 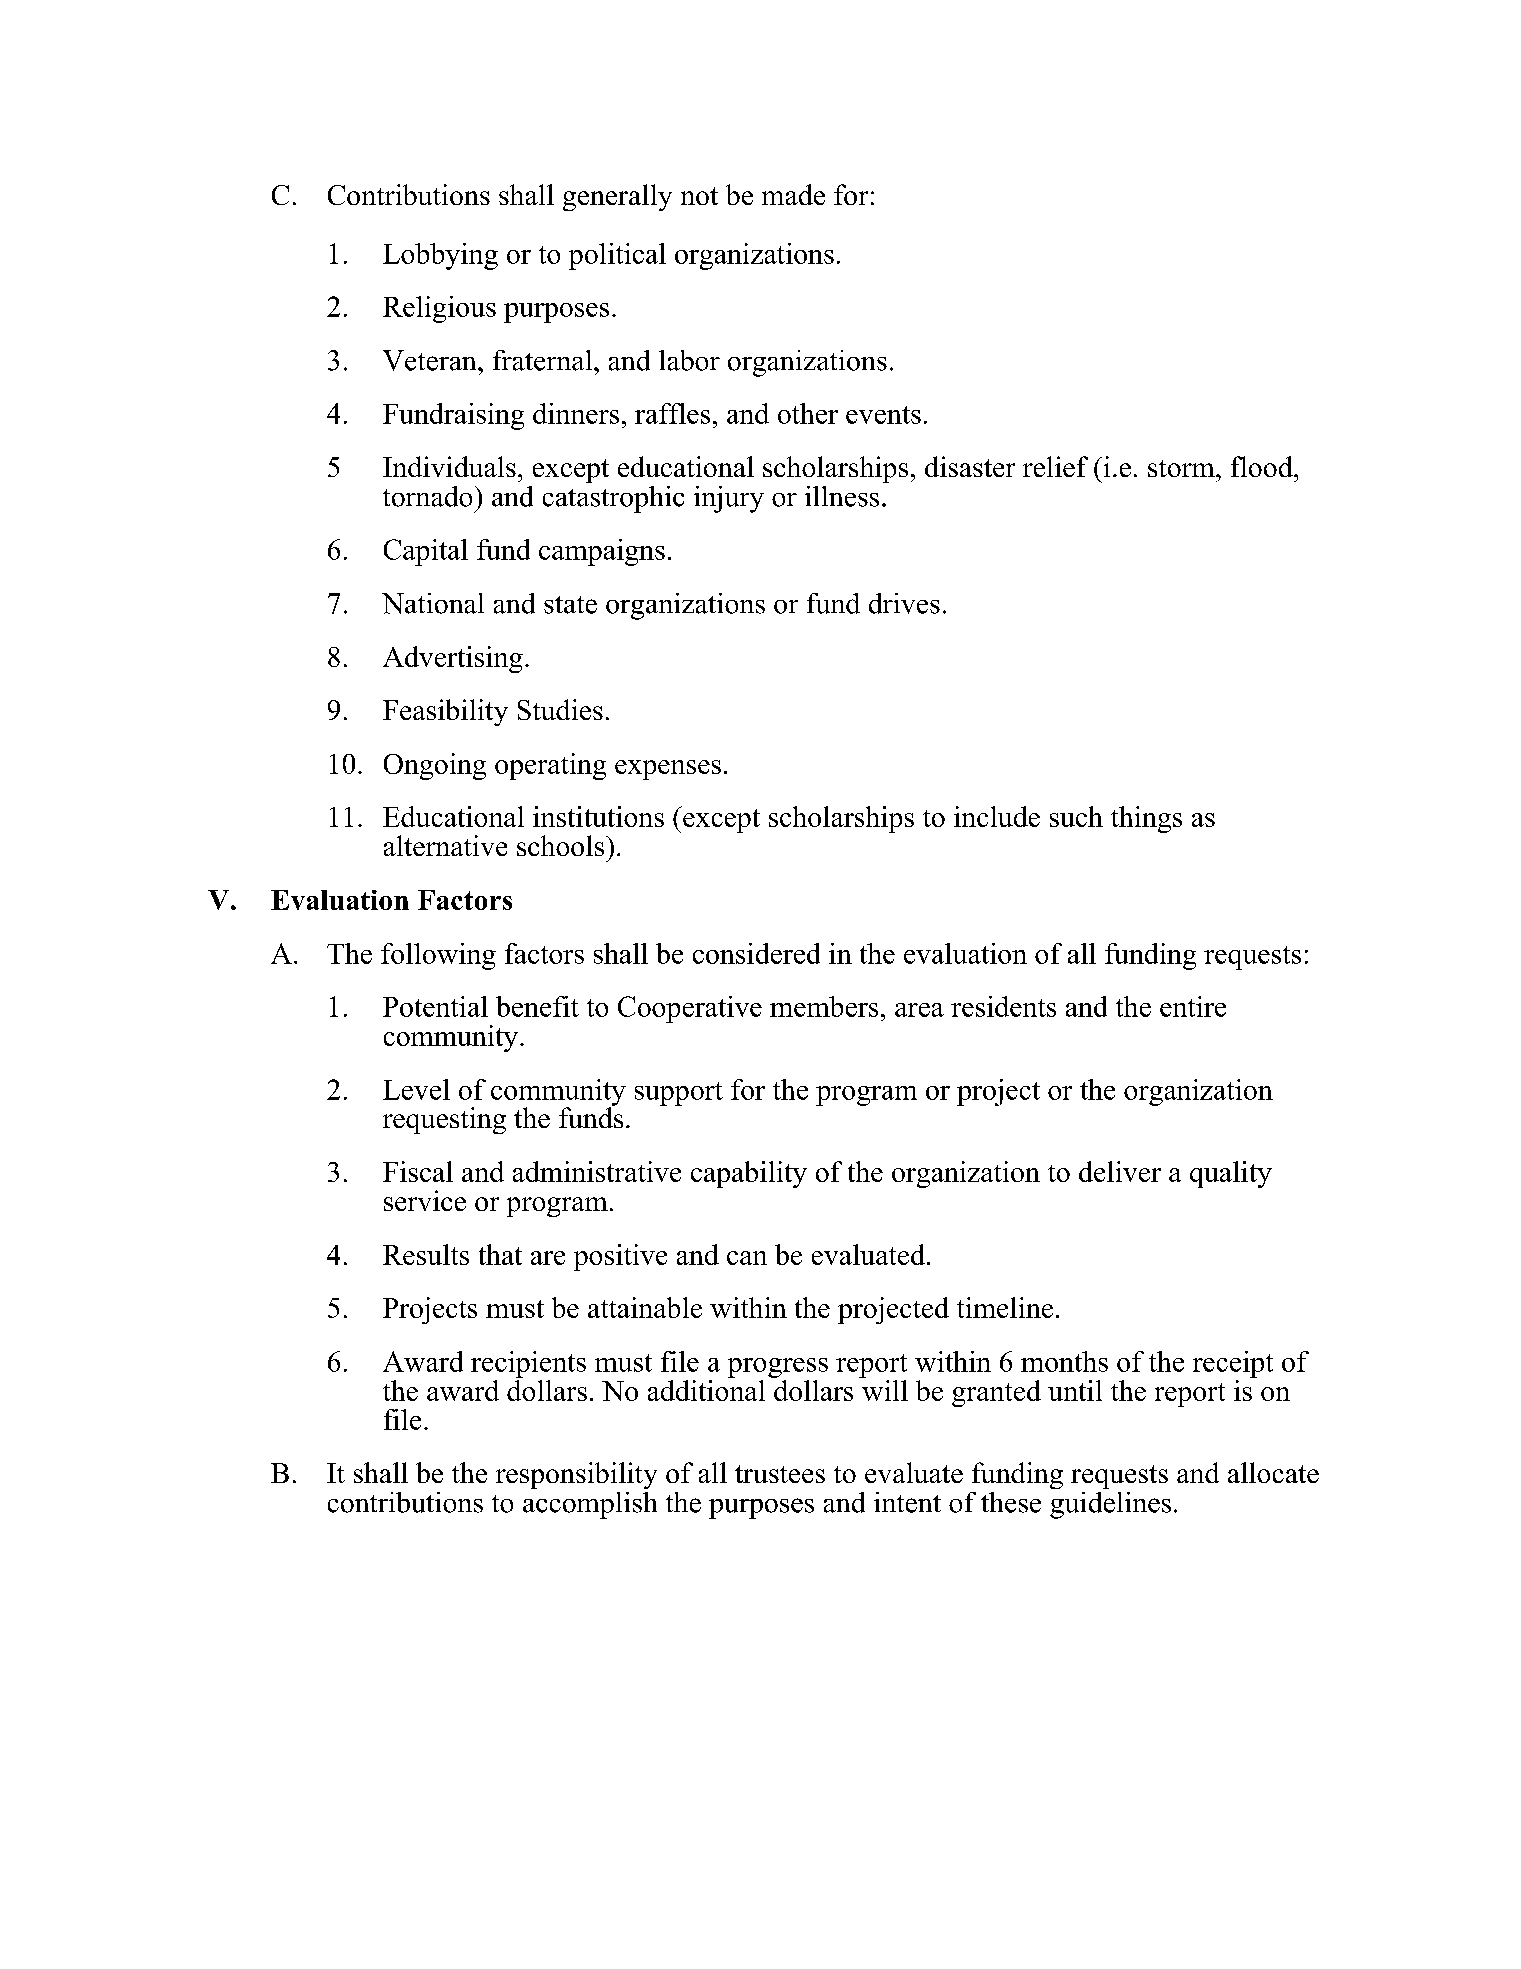 I want to click on trustees, so click(x=780, y=1474).
